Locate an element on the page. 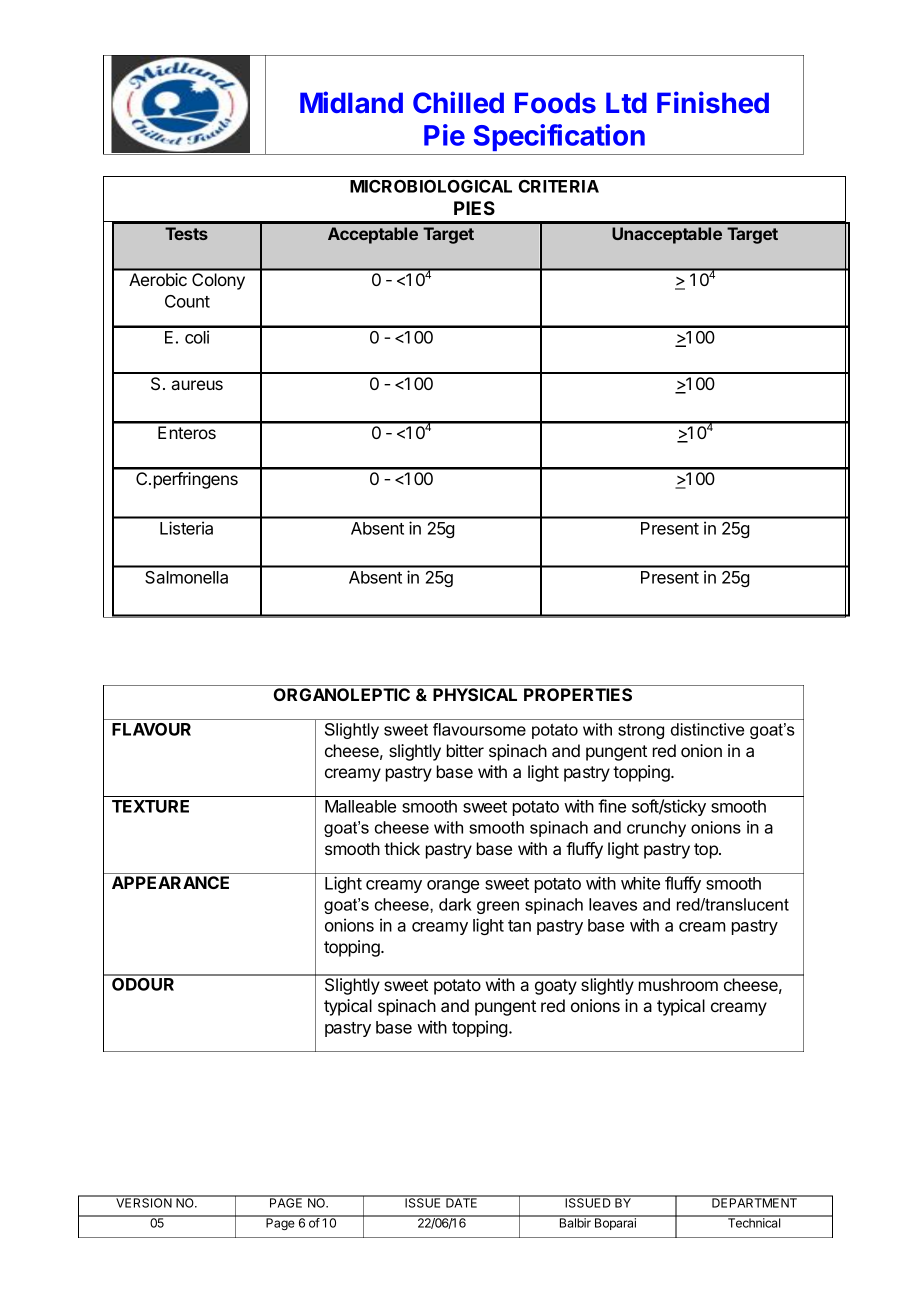  Finished is located at coordinates (713, 102).
